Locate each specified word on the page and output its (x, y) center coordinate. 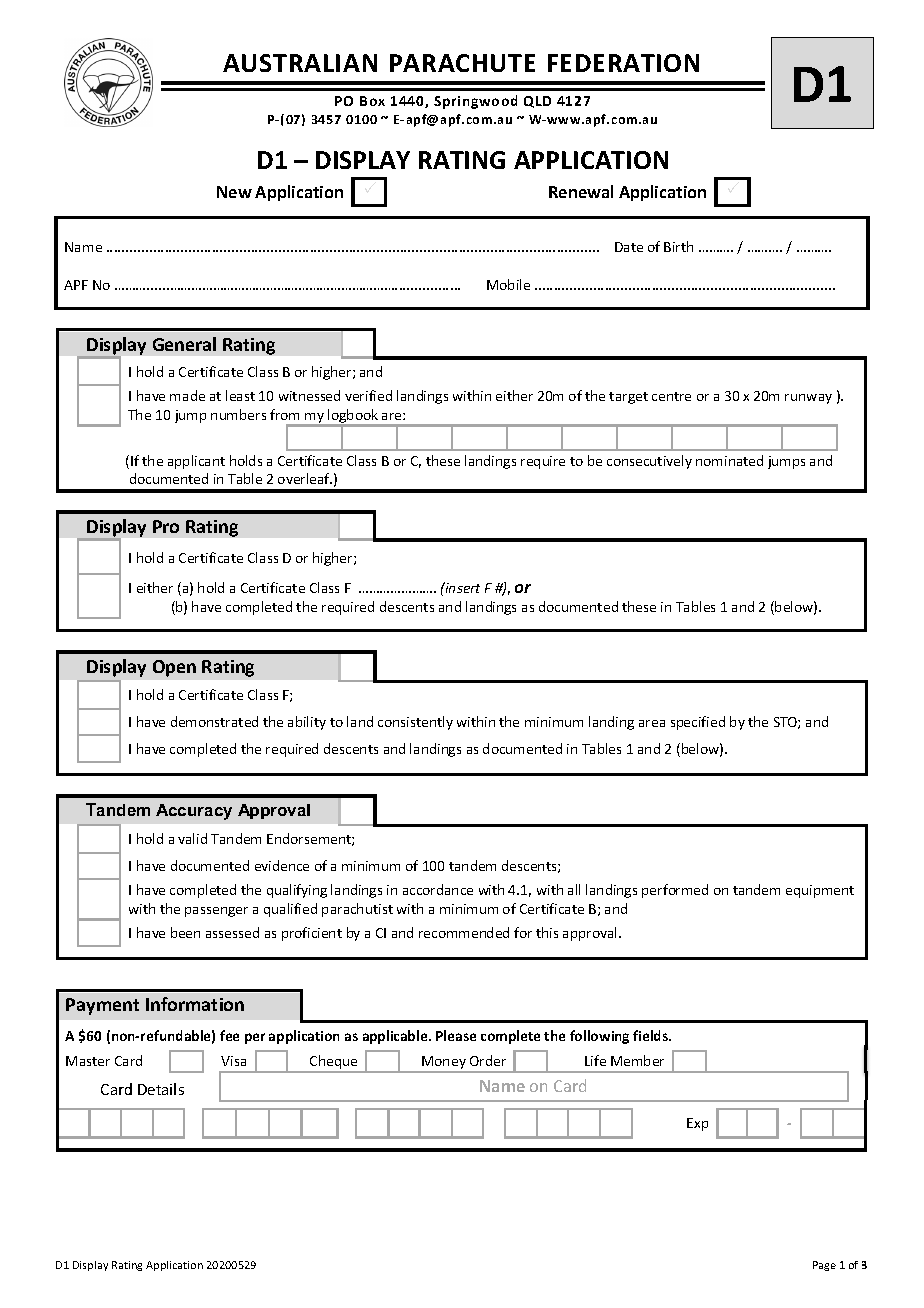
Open (174, 668)
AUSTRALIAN (300, 63)
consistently (415, 723)
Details (161, 1089)
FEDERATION (623, 63)
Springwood (475, 102)
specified (698, 723)
